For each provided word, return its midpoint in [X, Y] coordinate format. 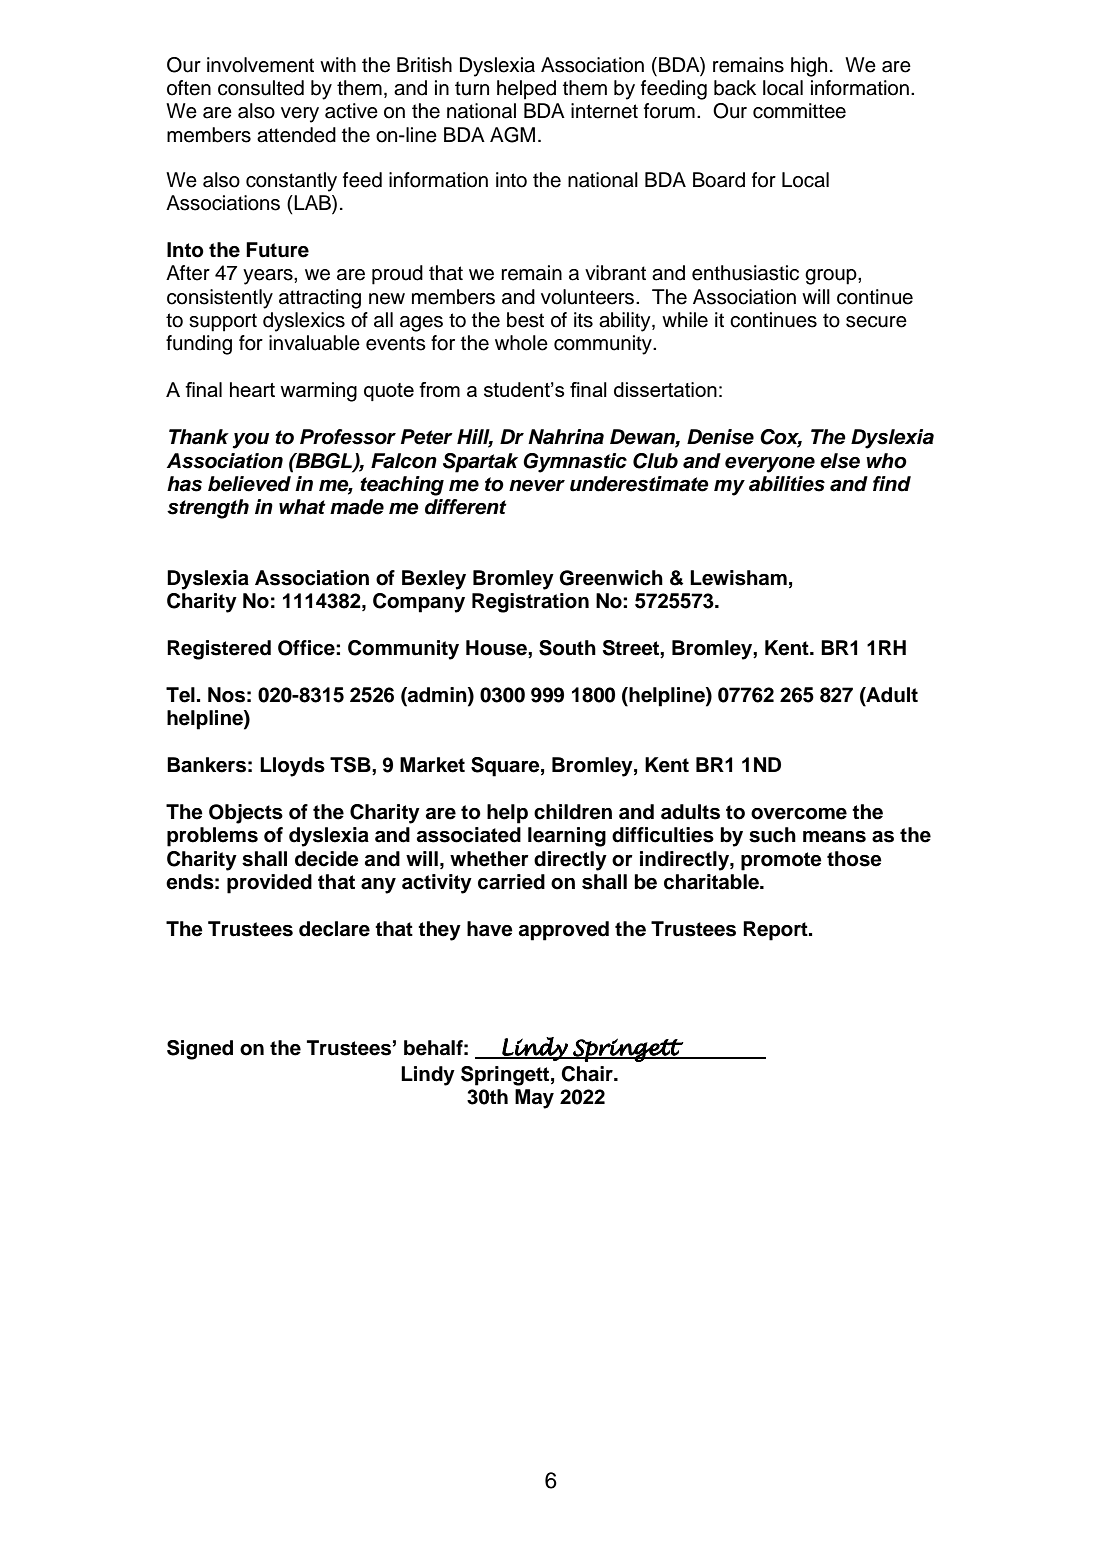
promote [781, 861]
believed [249, 484]
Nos [226, 695]
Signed [200, 1050]
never [537, 486]
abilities [787, 484]
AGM [512, 135]
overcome [799, 814]
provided [269, 884]
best [525, 320]
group [832, 277]
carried [511, 882]
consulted [261, 88]
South [567, 648]
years [269, 277]
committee [799, 111]
